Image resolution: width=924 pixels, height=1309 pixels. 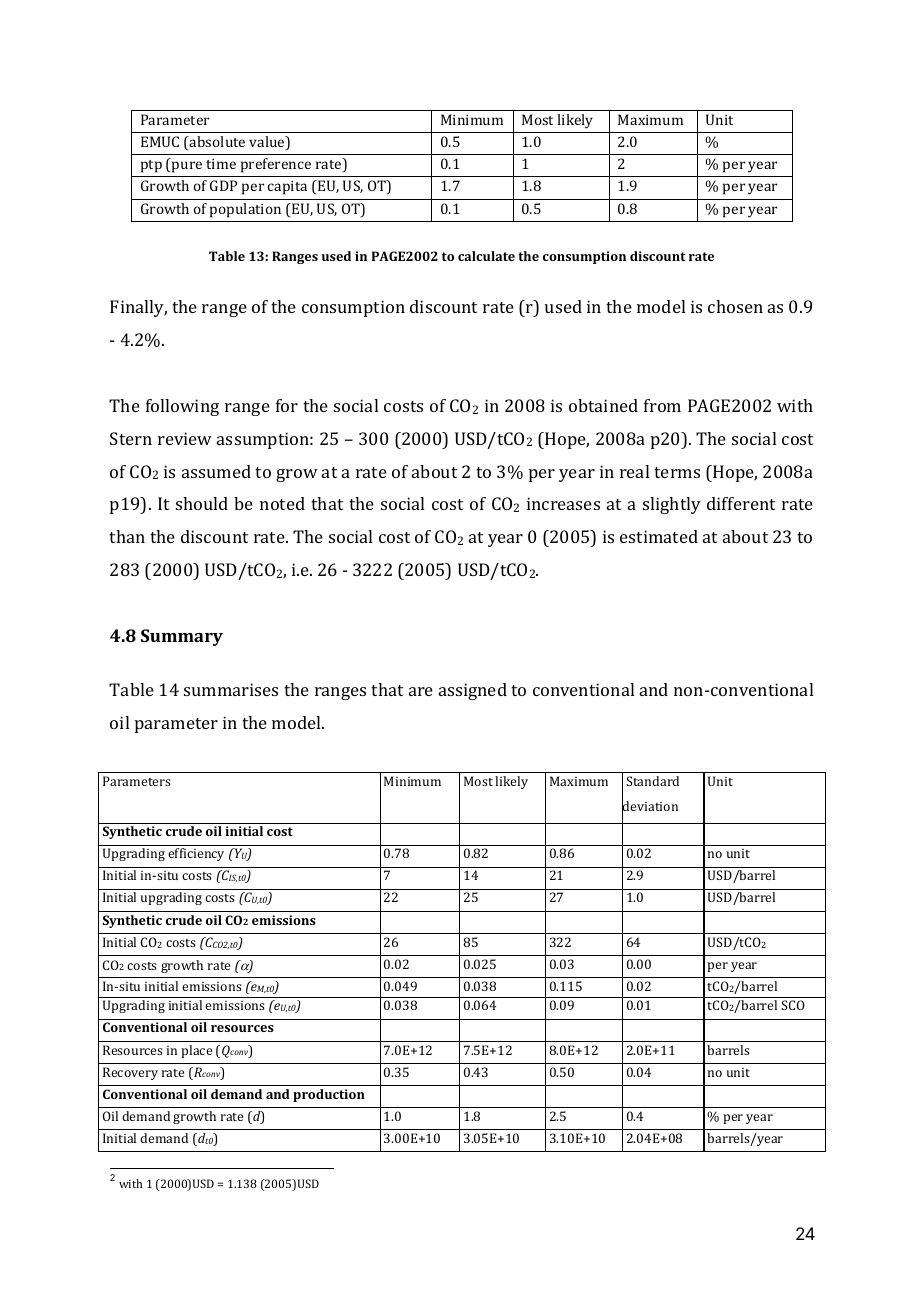 What do you see at coordinates (735, 306) in the page?
I see `chosen` at bounding box center [735, 306].
